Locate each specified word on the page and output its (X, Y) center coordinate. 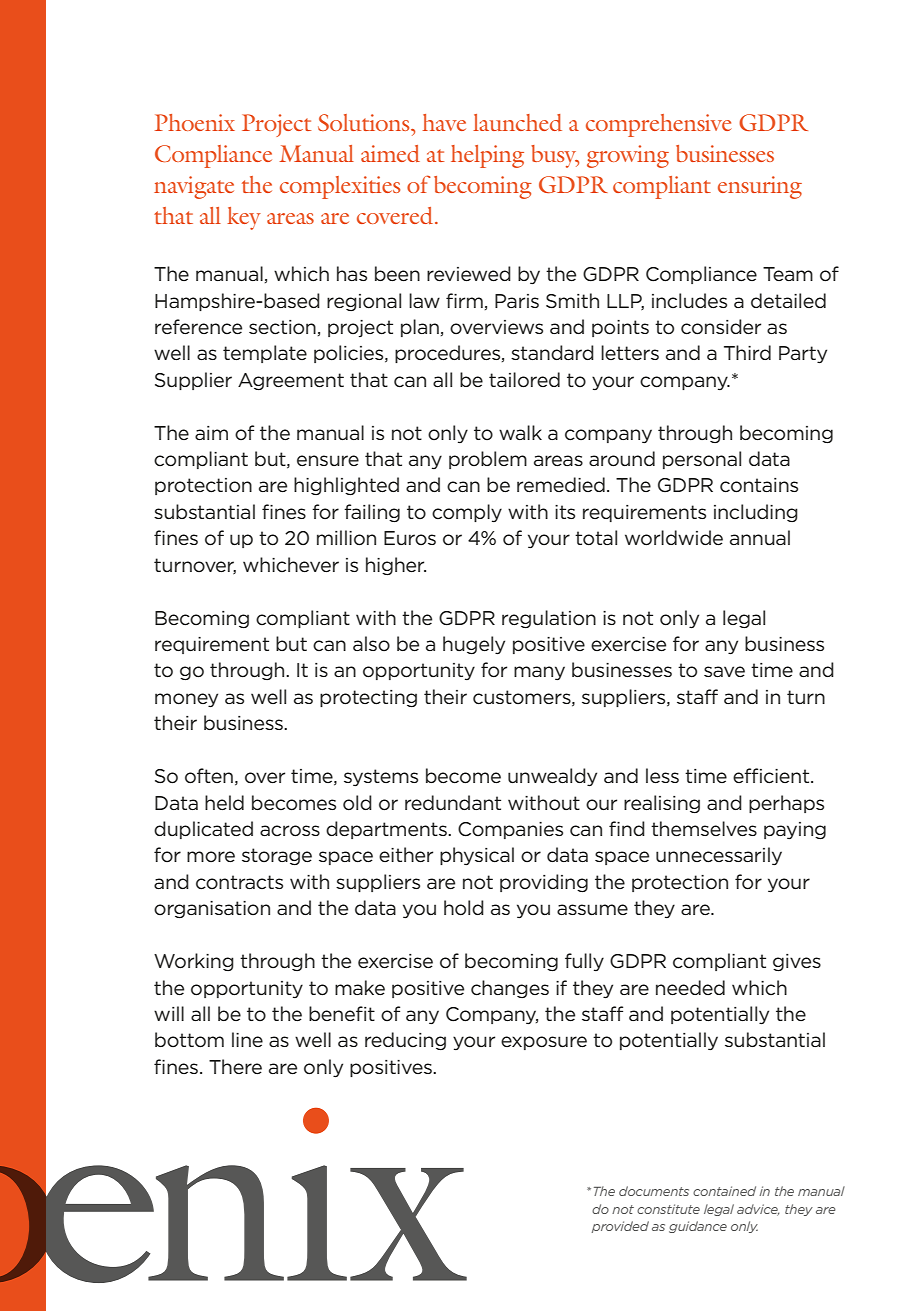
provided (620, 1227)
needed (690, 988)
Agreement (291, 381)
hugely (474, 645)
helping (487, 156)
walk (520, 432)
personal (702, 460)
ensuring (760, 187)
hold (464, 908)
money (186, 700)
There (235, 1067)
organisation (212, 909)
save (724, 672)
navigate (194, 187)
